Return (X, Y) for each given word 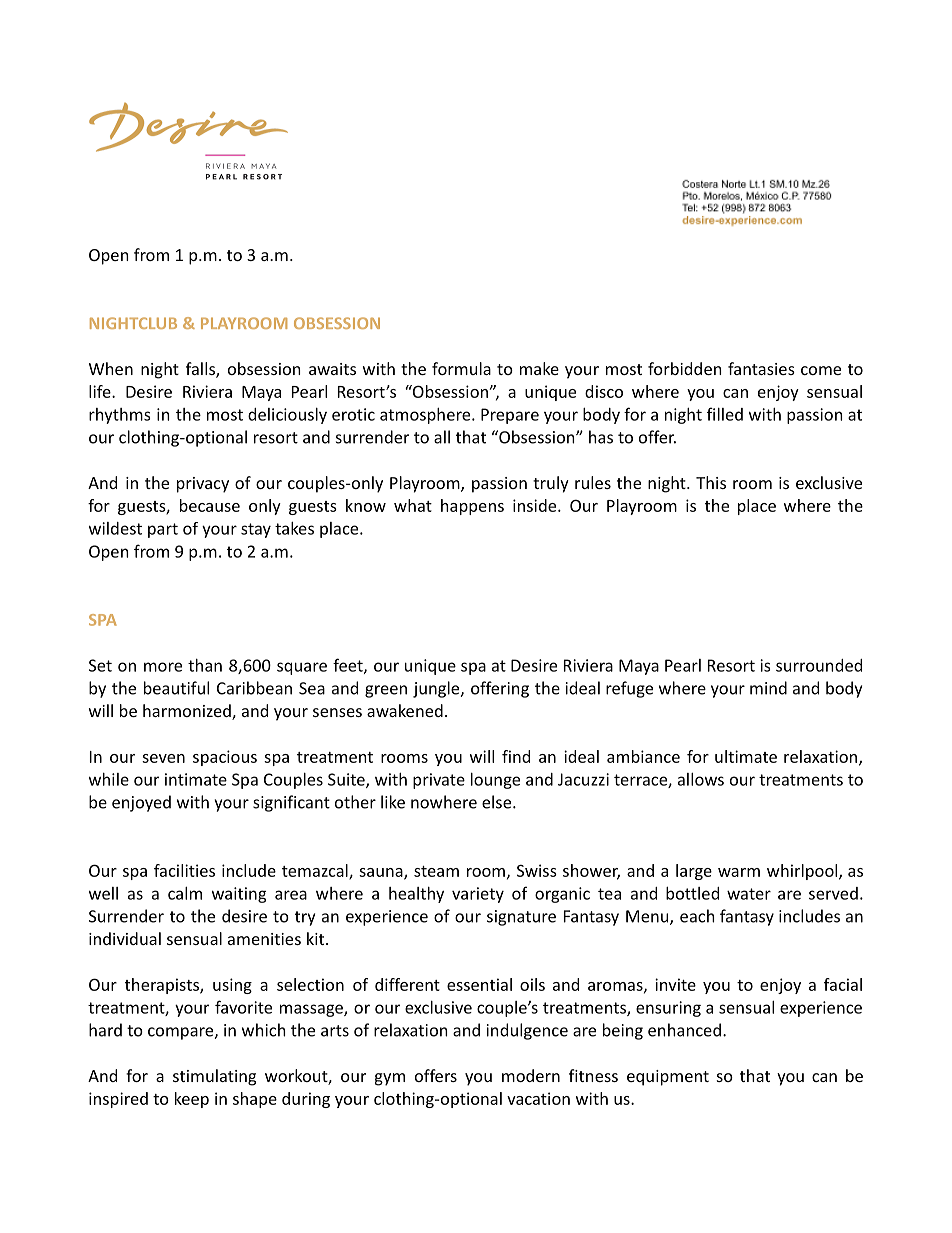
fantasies (761, 368)
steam (436, 871)
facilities (184, 870)
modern (531, 1075)
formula (461, 368)
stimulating (214, 1077)
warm (739, 872)
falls (201, 370)
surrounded (819, 665)
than (205, 665)
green (386, 691)
